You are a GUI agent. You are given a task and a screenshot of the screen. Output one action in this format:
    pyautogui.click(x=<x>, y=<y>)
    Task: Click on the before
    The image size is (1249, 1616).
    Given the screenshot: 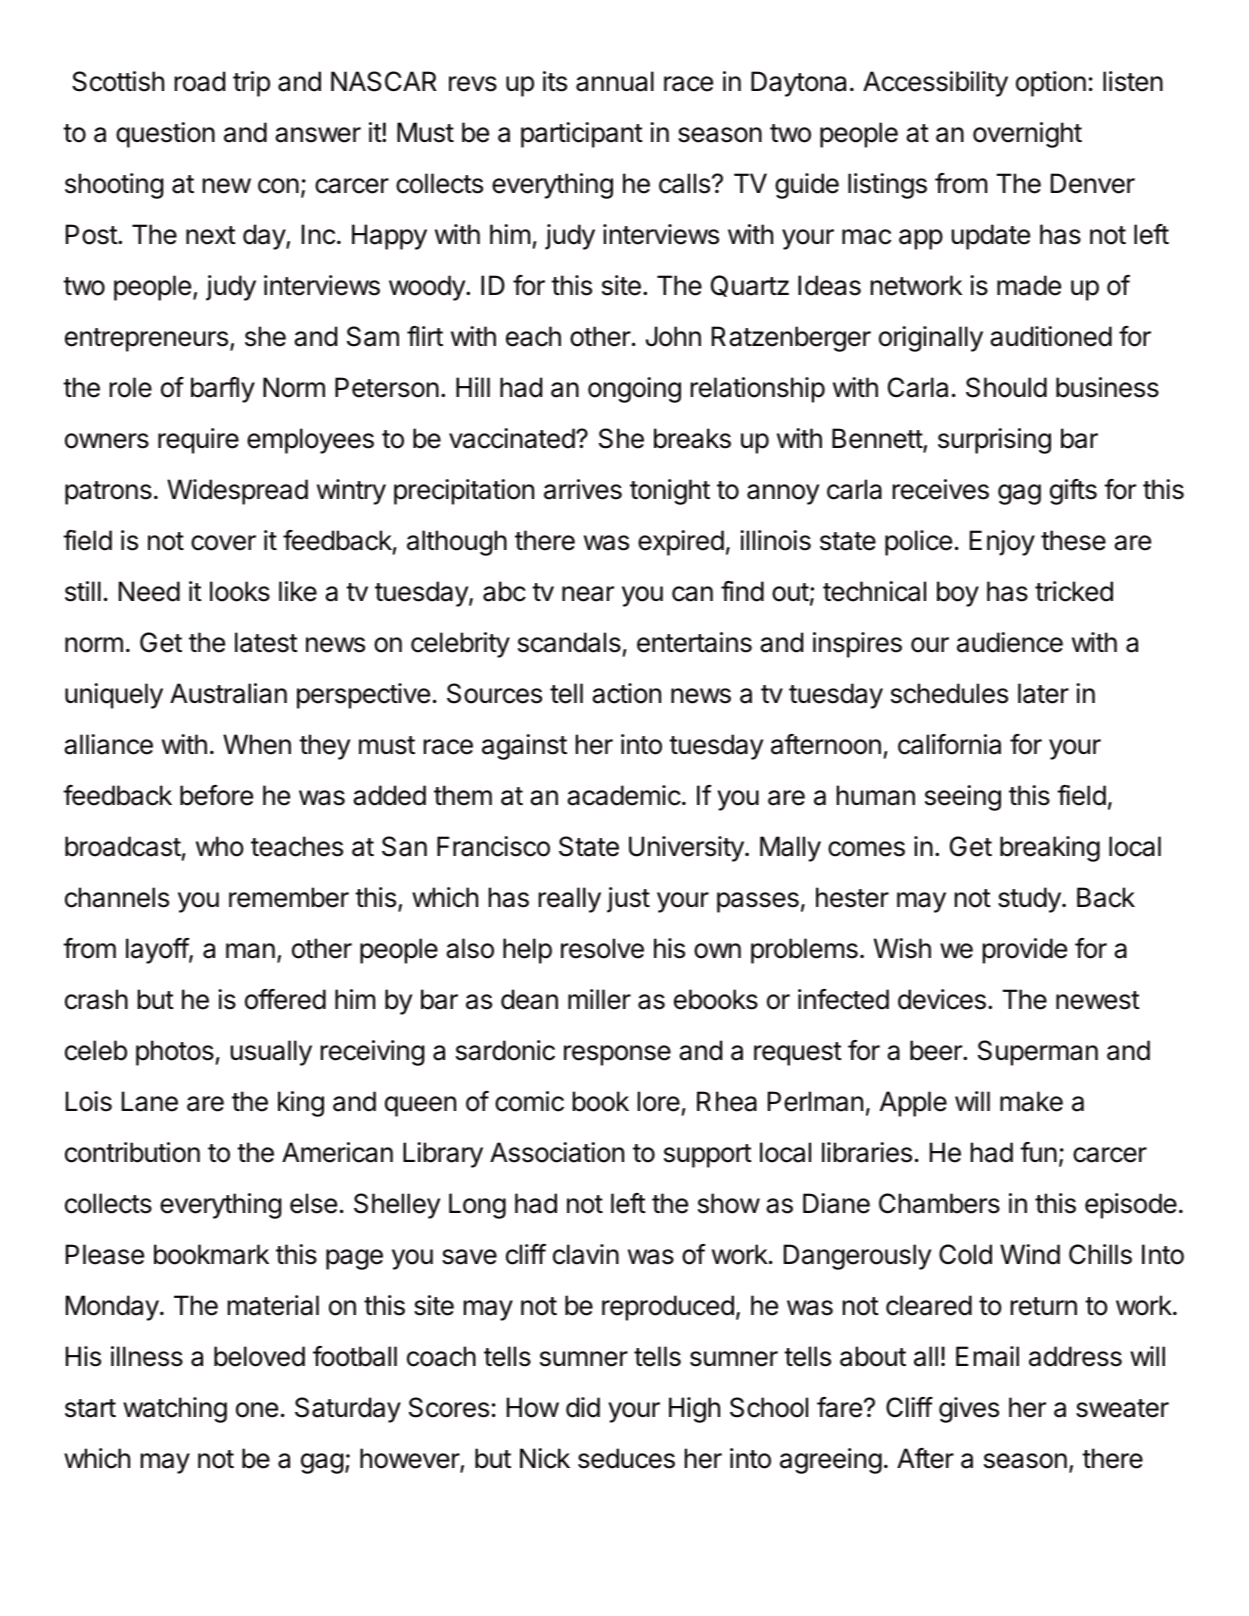 What is the action you would take?
    pyautogui.click(x=216, y=795)
